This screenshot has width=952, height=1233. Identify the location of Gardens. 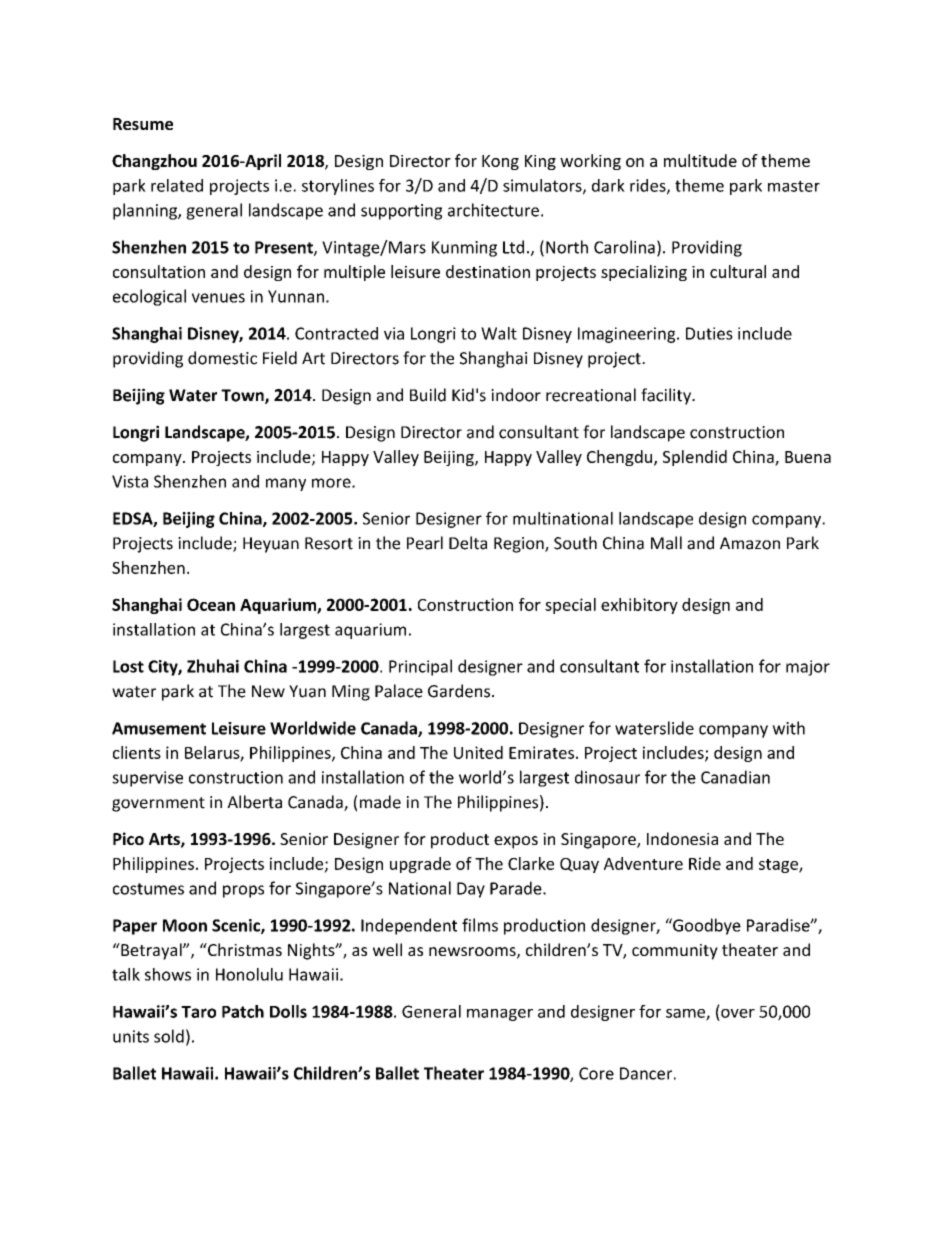
(459, 691).
